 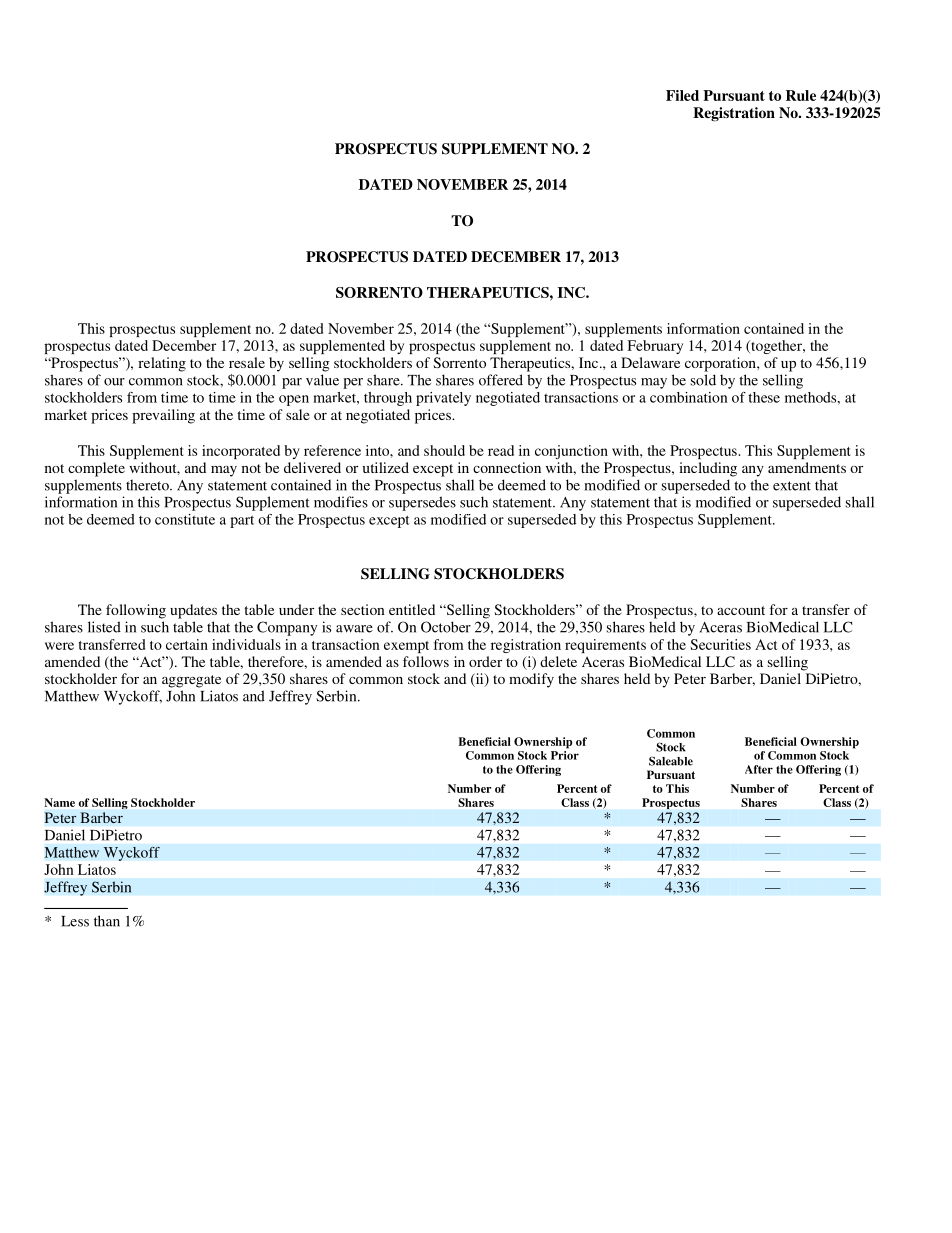 I want to click on After, so click(x=759, y=769).
